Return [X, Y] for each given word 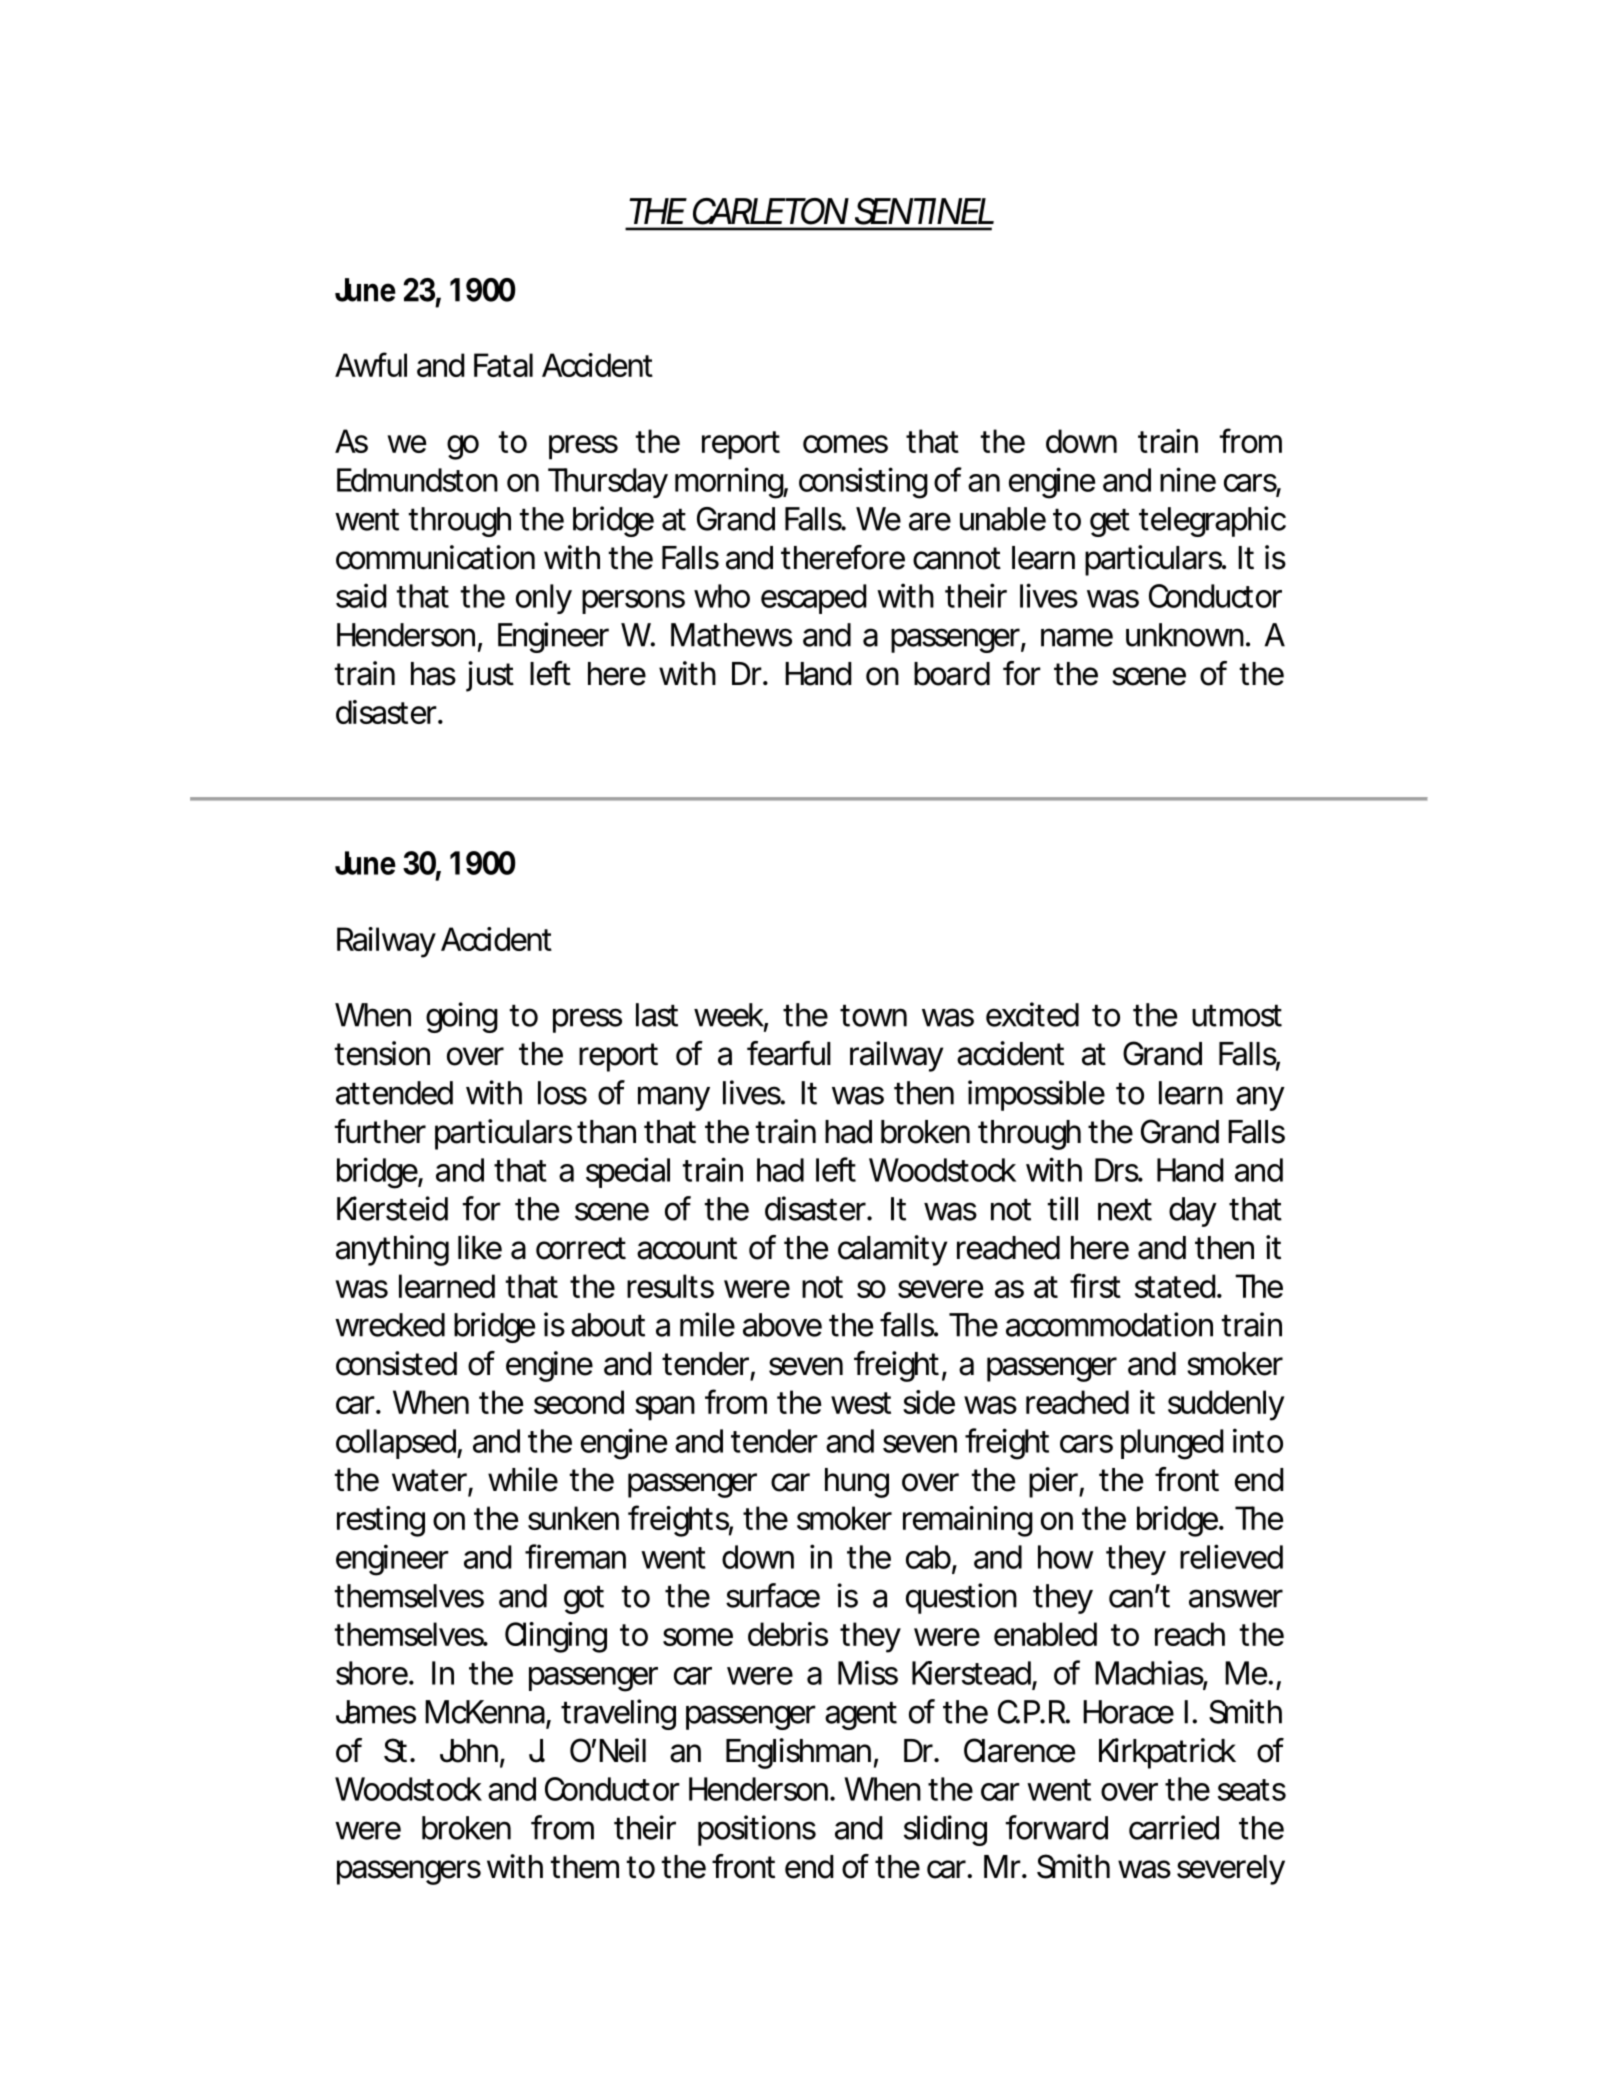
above [782, 1325]
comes [845, 444]
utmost [1237, 1016]
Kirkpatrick [1167, 1753]
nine [1188, 479]
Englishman [798, 1753]
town [873, 1016]
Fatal [503, 365]
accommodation [1109, 1324]
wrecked [390, 1325]
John [470, 1752]
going [462, 1017]
